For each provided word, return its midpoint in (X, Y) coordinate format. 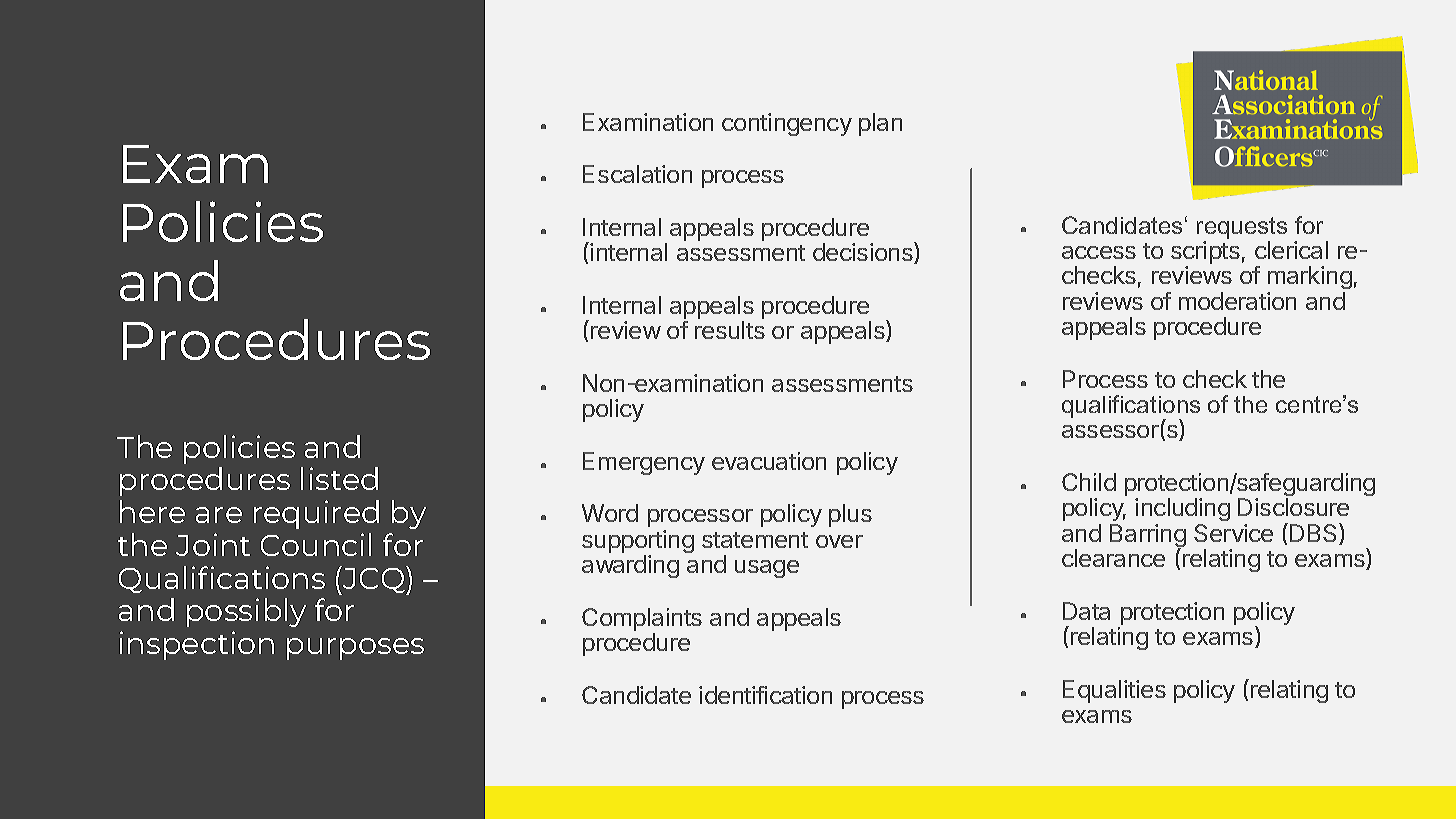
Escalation (637, 174)
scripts (1205, 254)
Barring (1148, 537)
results (730, 330)
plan (880, 124)
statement (755, 540)
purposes (355, 649)
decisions (864, 253)
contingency (787, 124)
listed (339, 478)
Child (1089, 482)
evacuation (769, 461)
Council (316, 544)
